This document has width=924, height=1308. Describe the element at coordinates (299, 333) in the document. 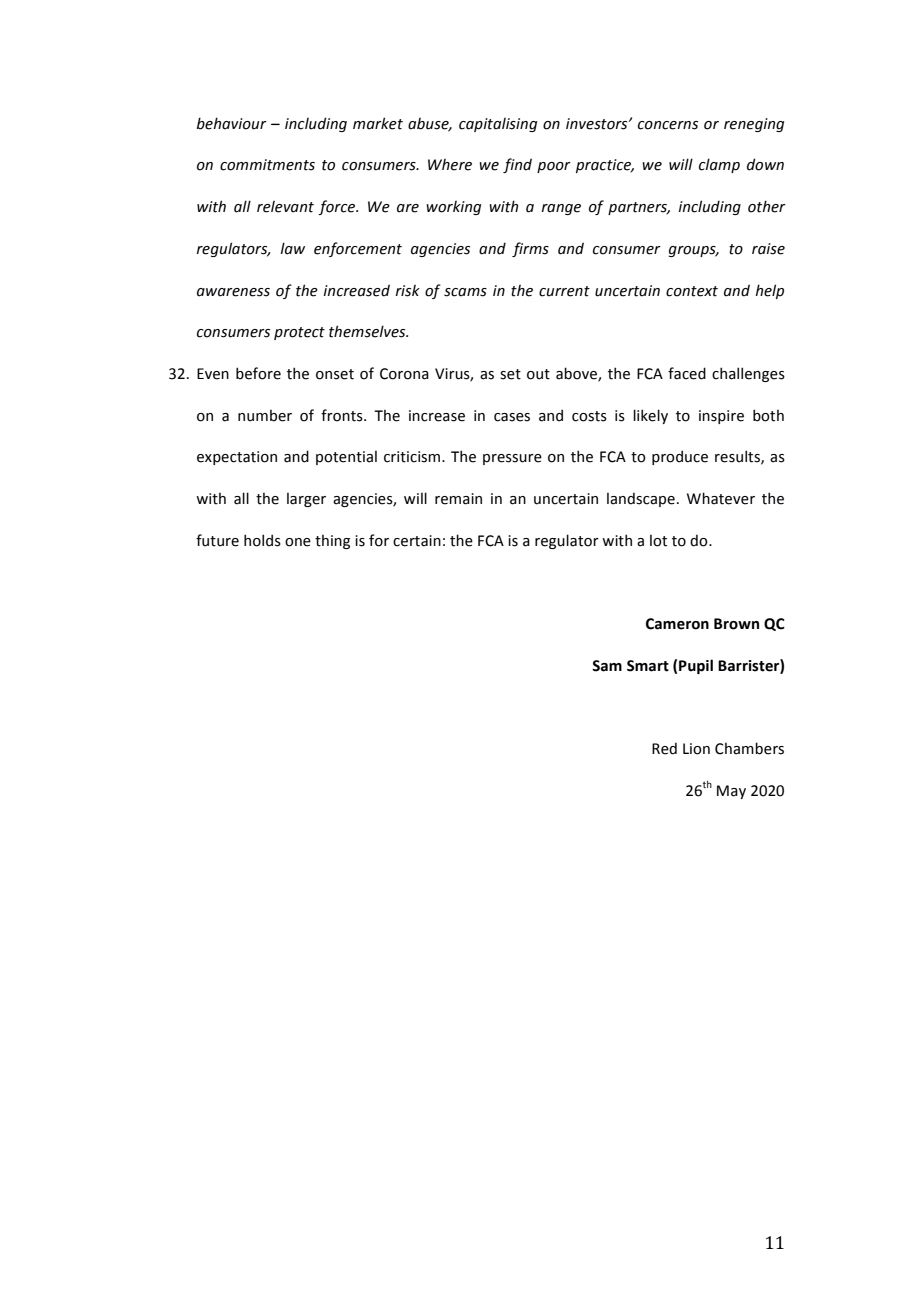

I see `protect` at that location.
